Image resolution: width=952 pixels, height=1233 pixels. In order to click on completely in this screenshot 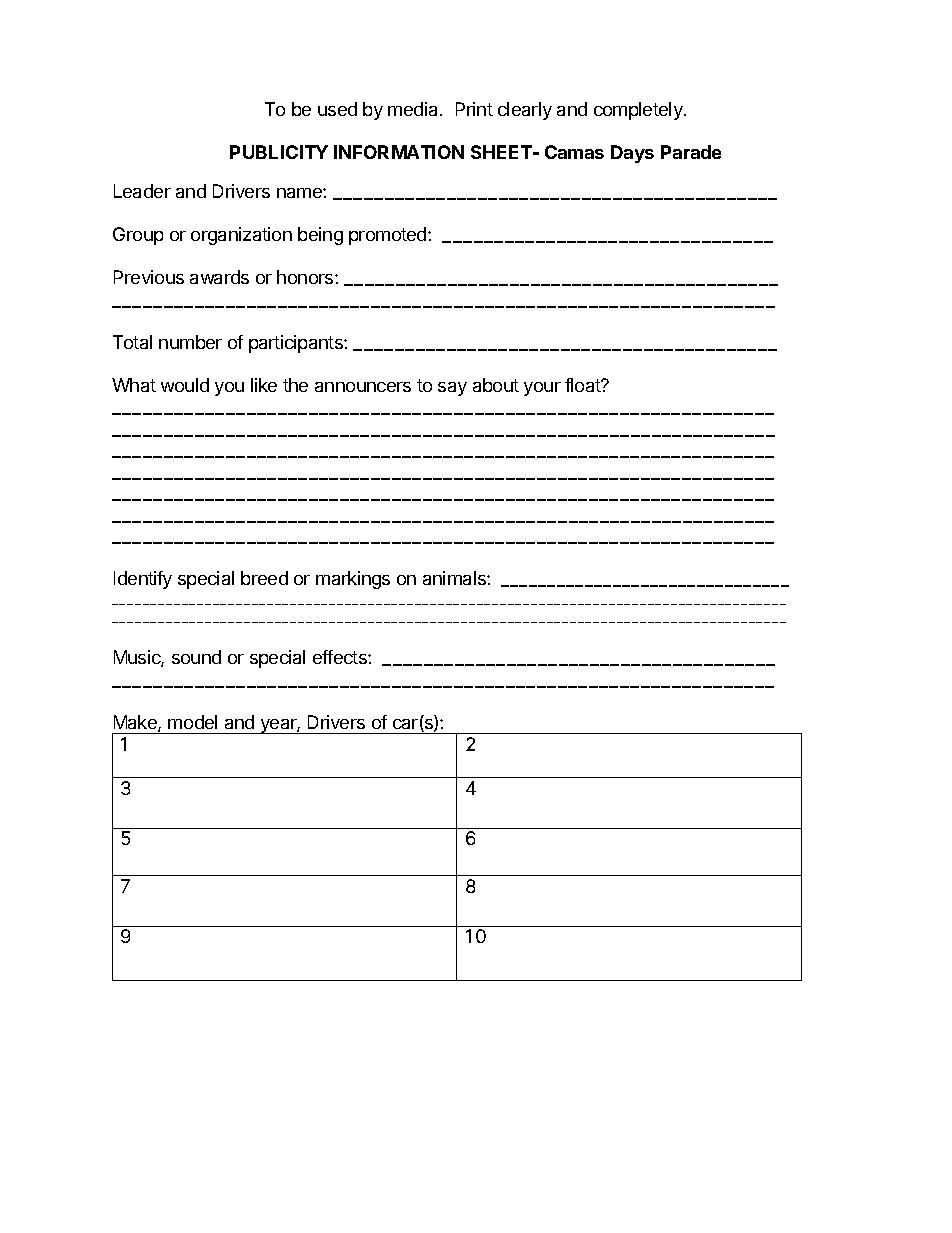, I will do `click(639, 111)`.
